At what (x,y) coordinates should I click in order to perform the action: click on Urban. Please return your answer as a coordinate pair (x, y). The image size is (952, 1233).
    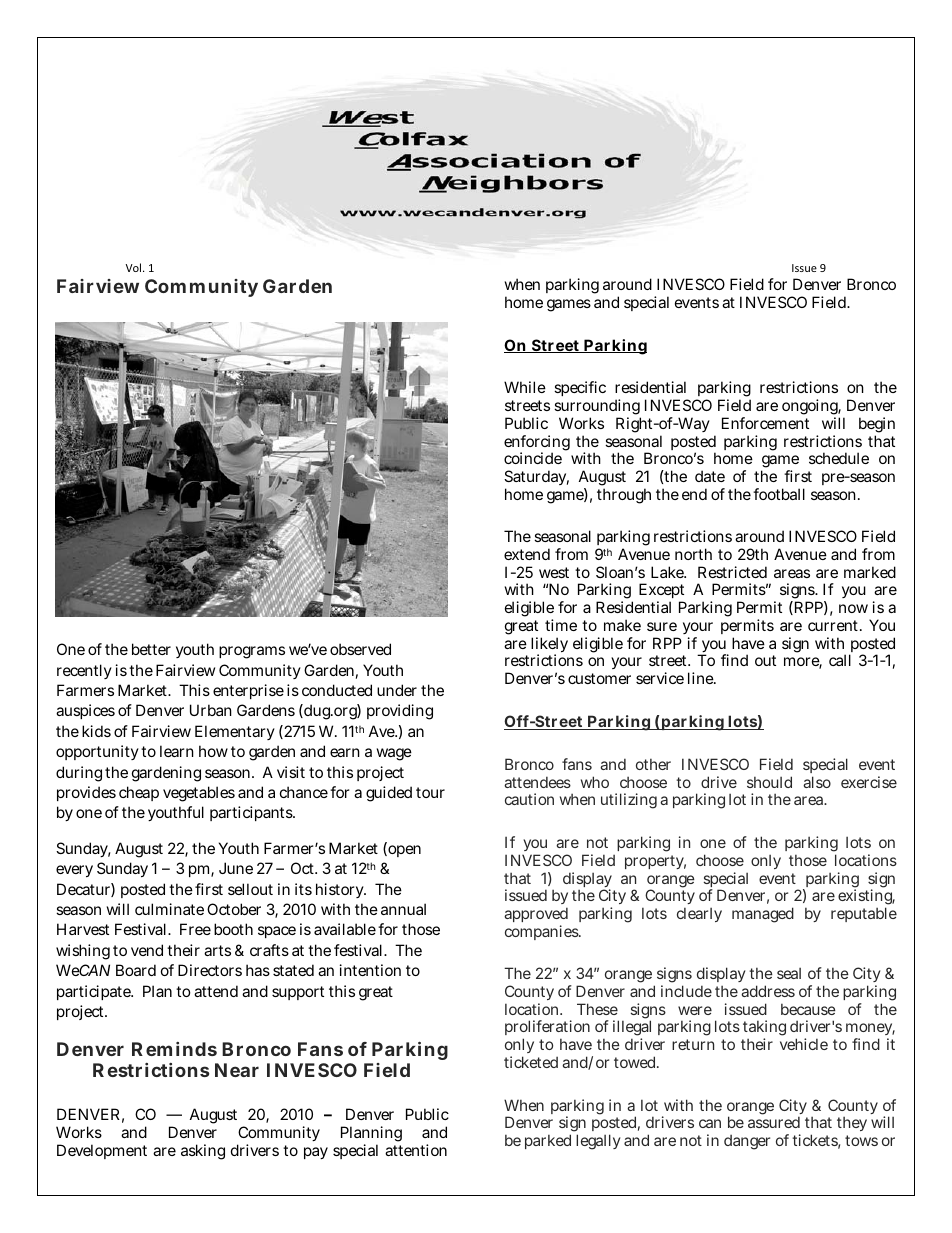
    Looking at the image, I should click on (211, 710).
